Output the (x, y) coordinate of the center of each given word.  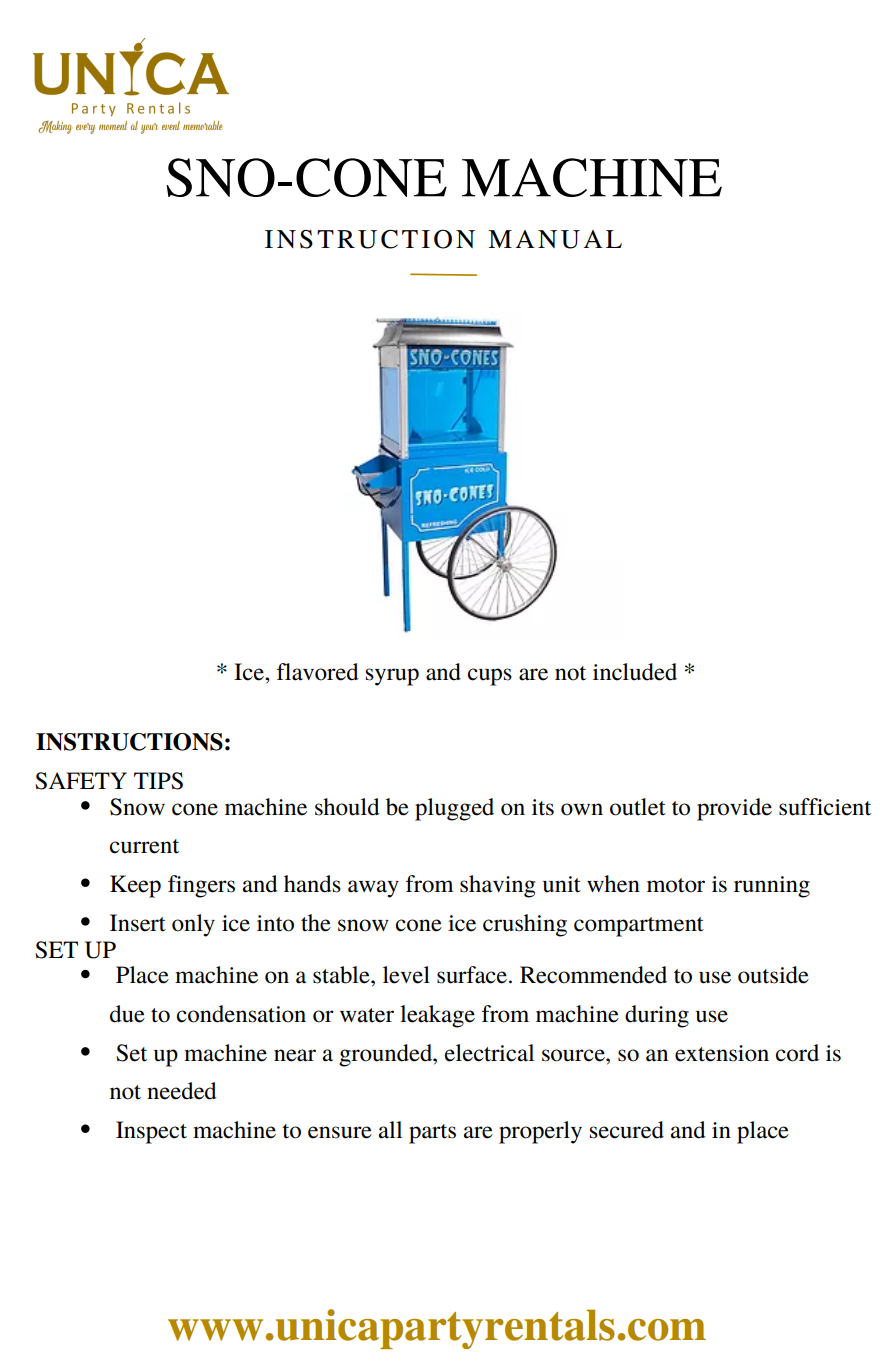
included (635, 672)
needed (182, 1091)
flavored (318, 672)
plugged (454, 809)
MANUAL (555, 239)
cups (490, 677)
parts (432, 1134)
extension (722, 1053)
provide (734, 809)
